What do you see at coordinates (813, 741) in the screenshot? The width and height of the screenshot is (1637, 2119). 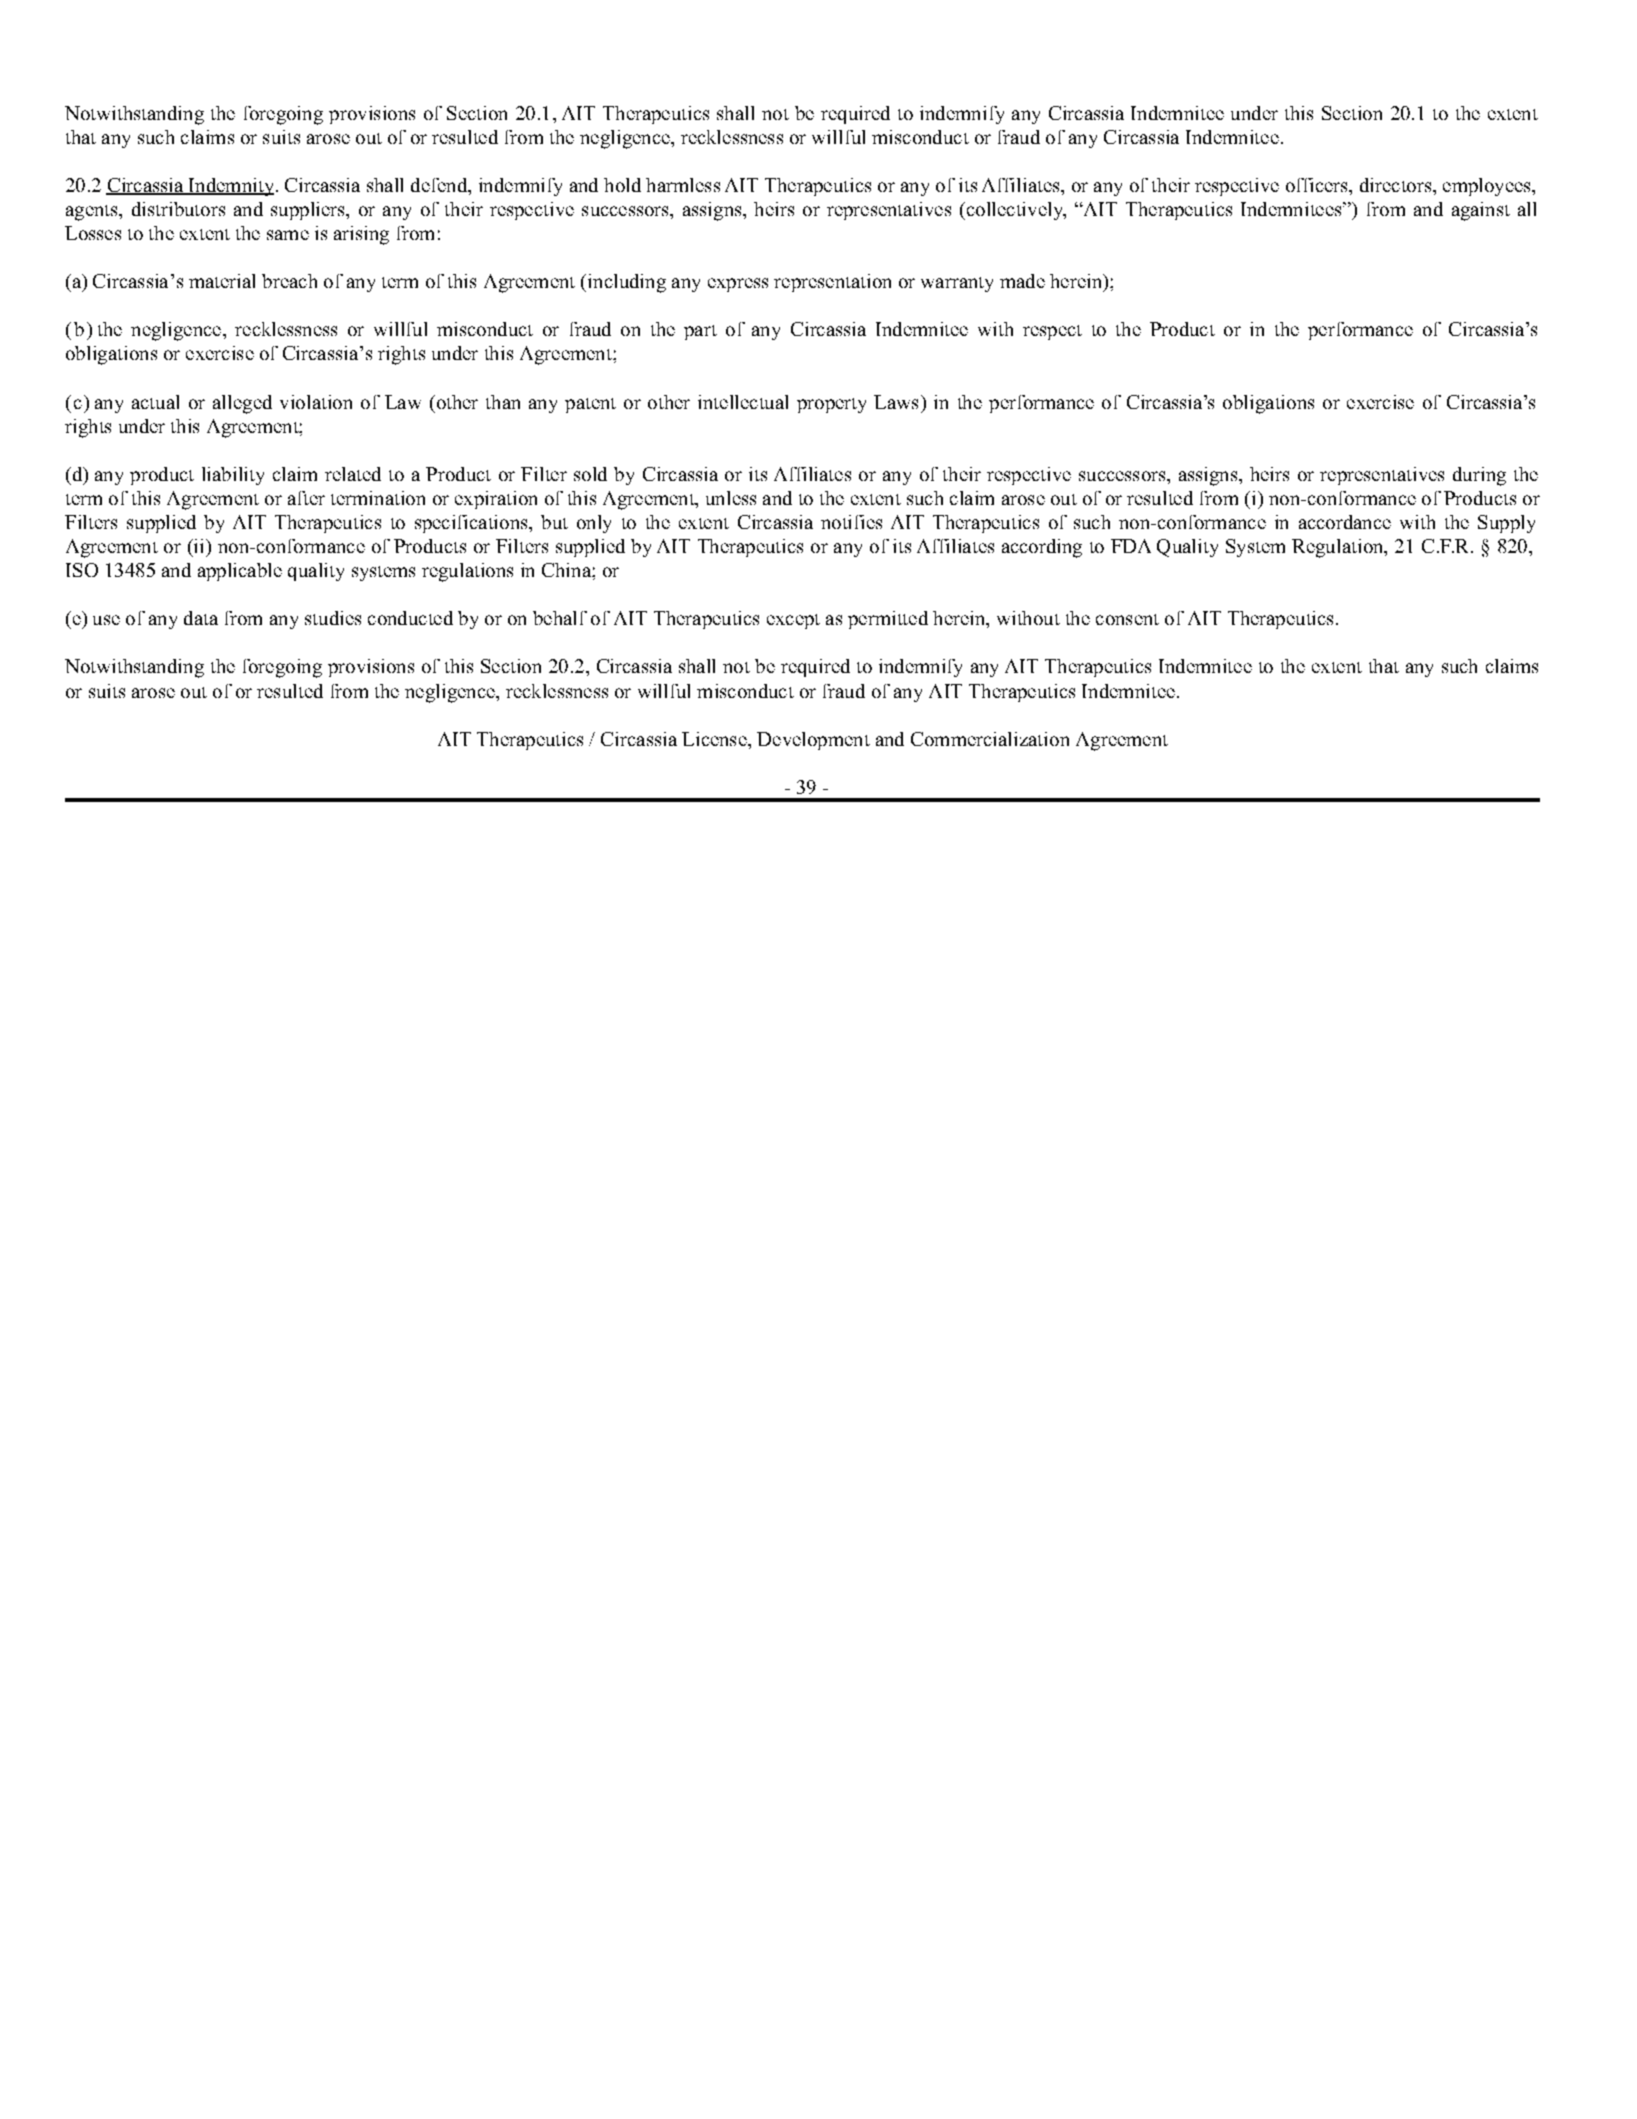 I see `Development` at bounding box center [813, 741].
